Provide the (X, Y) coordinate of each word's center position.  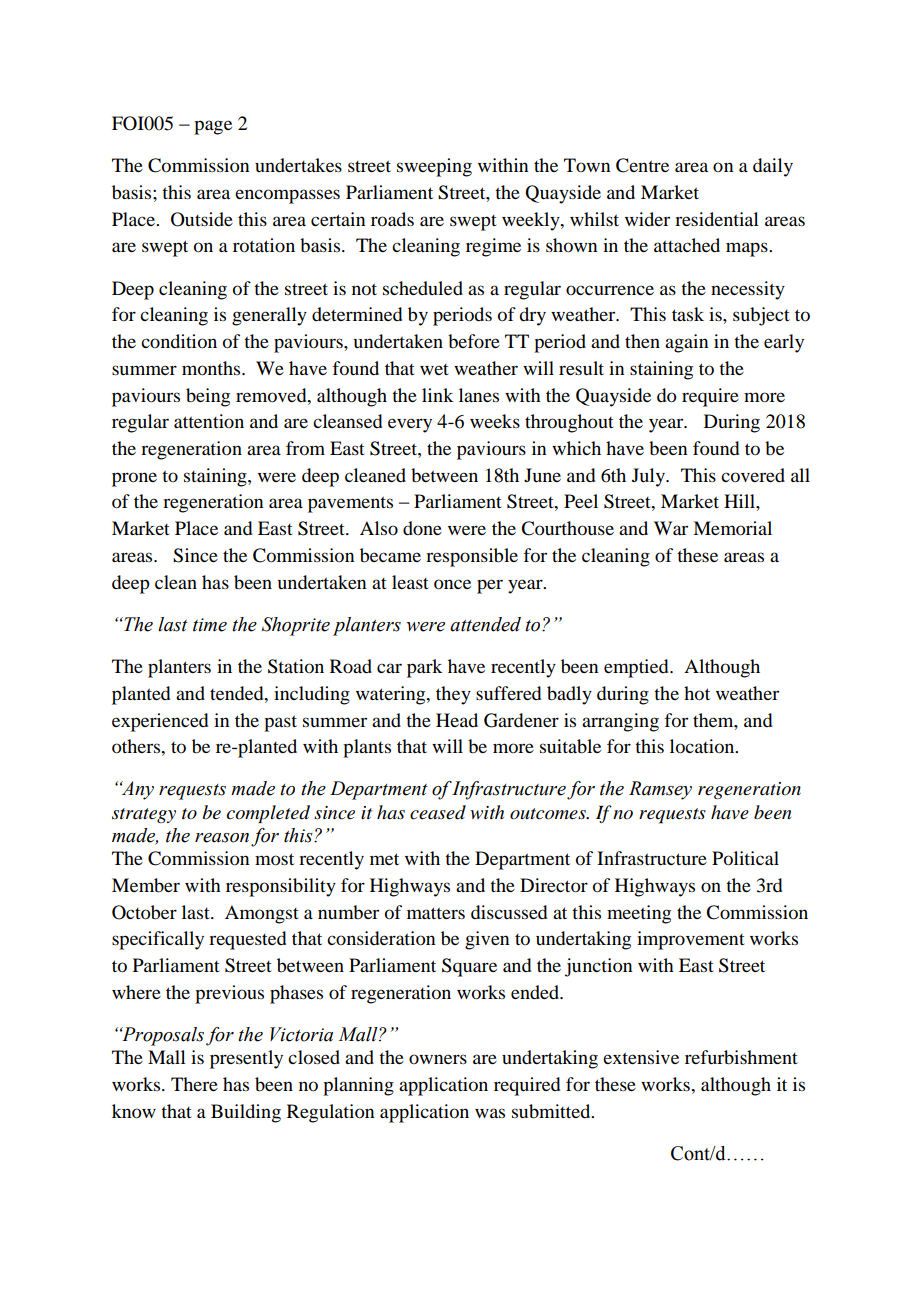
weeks (495, 421)
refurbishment (741, 1057)
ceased (438, 812)
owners (438, 1059)
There (194, 1084)
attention (209, 421)
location (703, 746)
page (213, 127)
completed (268, 814)
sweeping (434, 167)
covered (753, 475)
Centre (642, 165)
